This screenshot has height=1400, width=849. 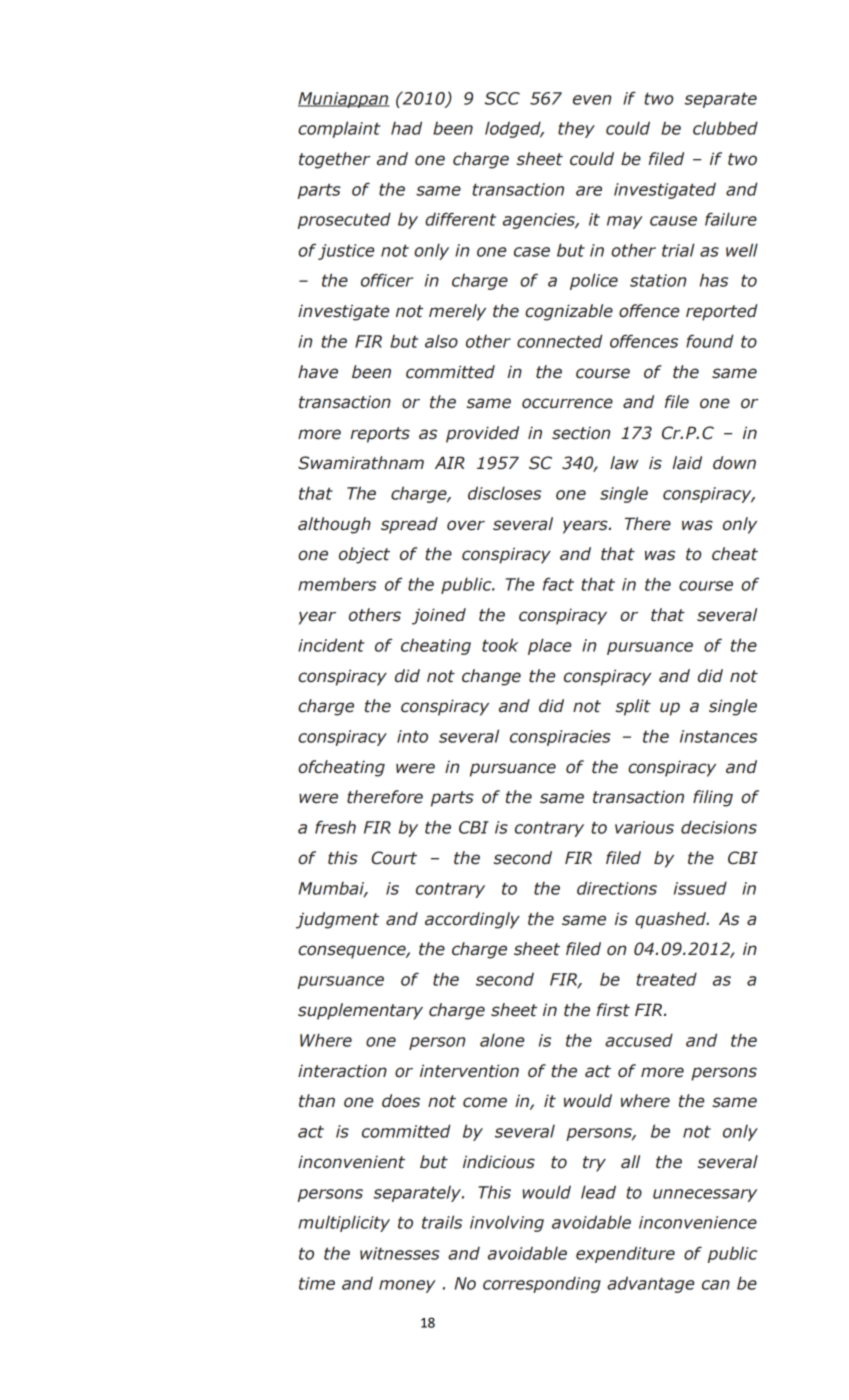 What do you see at coordinates (344, 1223) in the screenshot?
I see `multiplicity` at bounding box center [344, 1223].
